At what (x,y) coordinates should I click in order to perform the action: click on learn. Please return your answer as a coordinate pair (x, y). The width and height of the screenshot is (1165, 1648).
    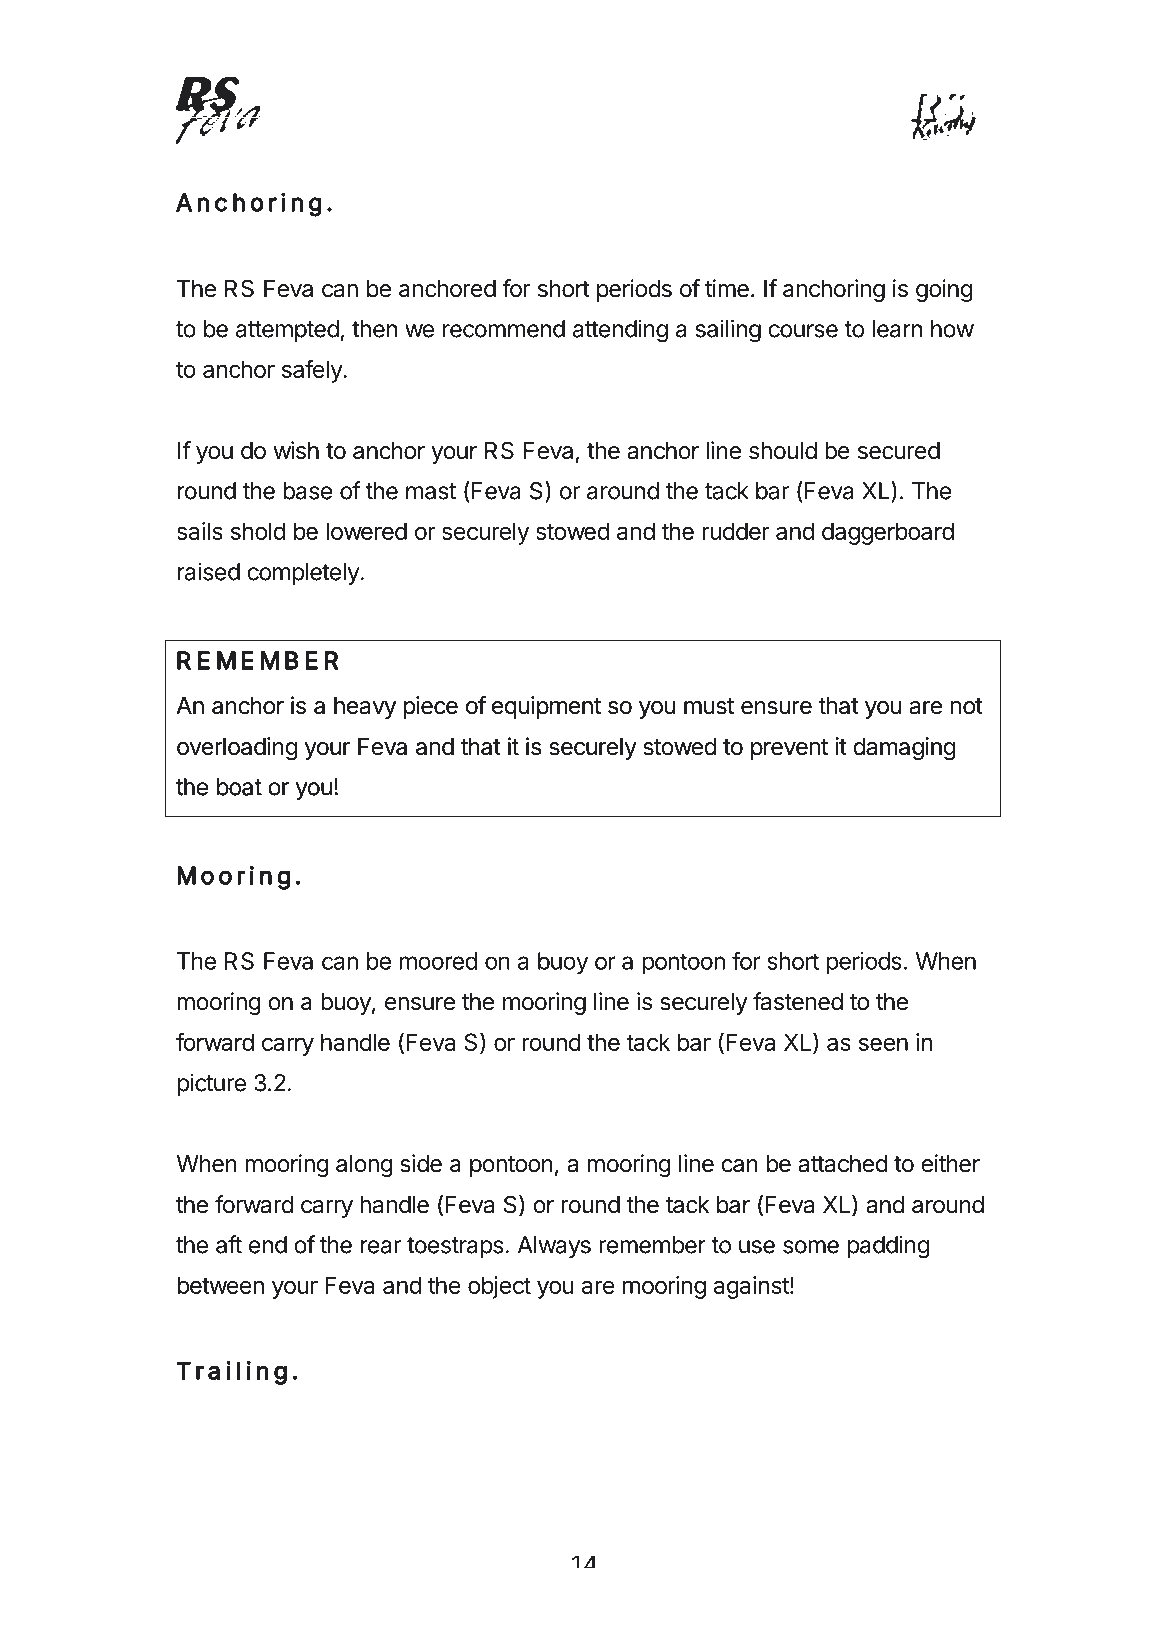
    Looking at the image, I should click on (897, 329).
